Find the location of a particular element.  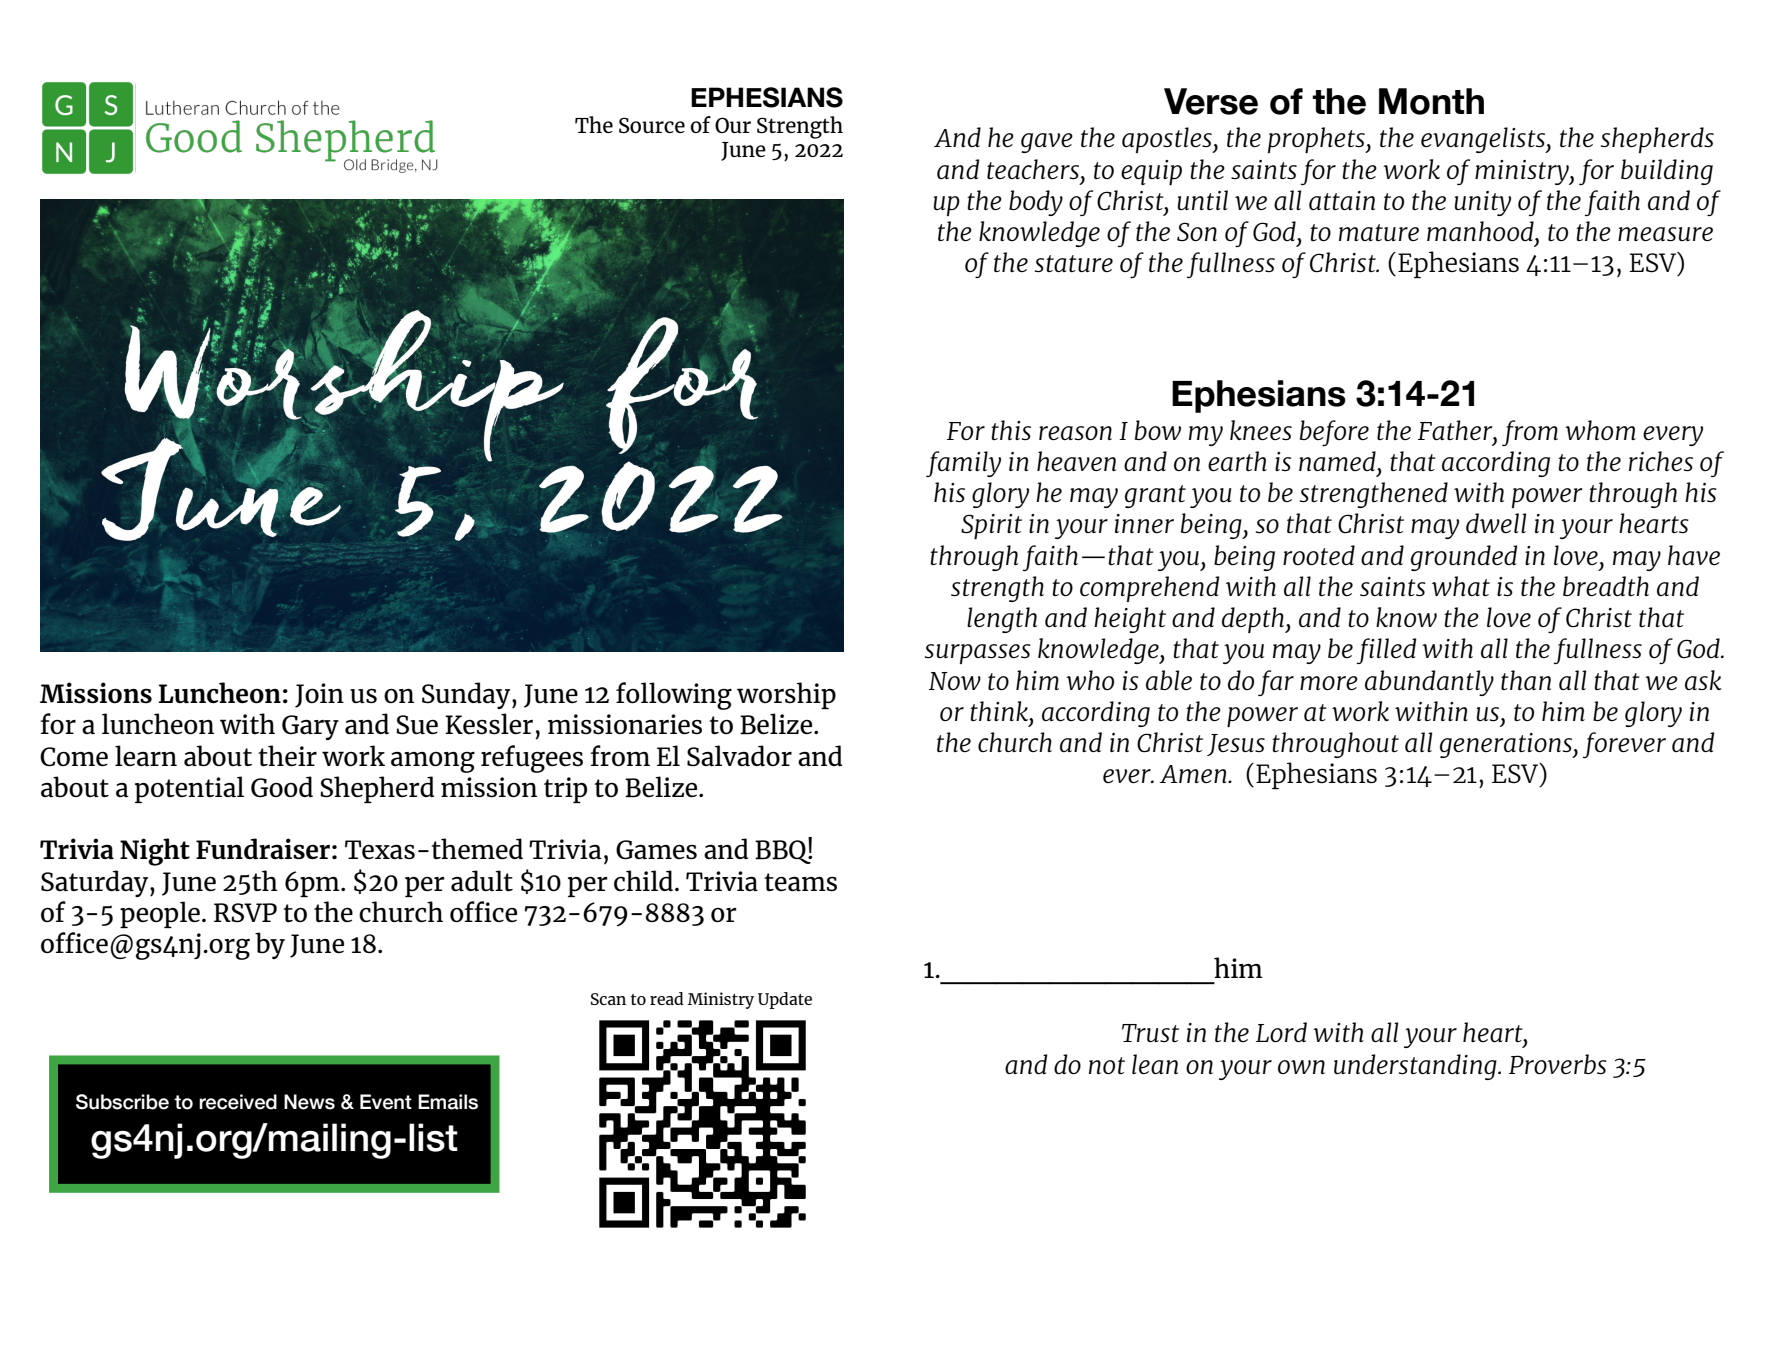

Proverbs is located at coordinates (1558, 1064).
